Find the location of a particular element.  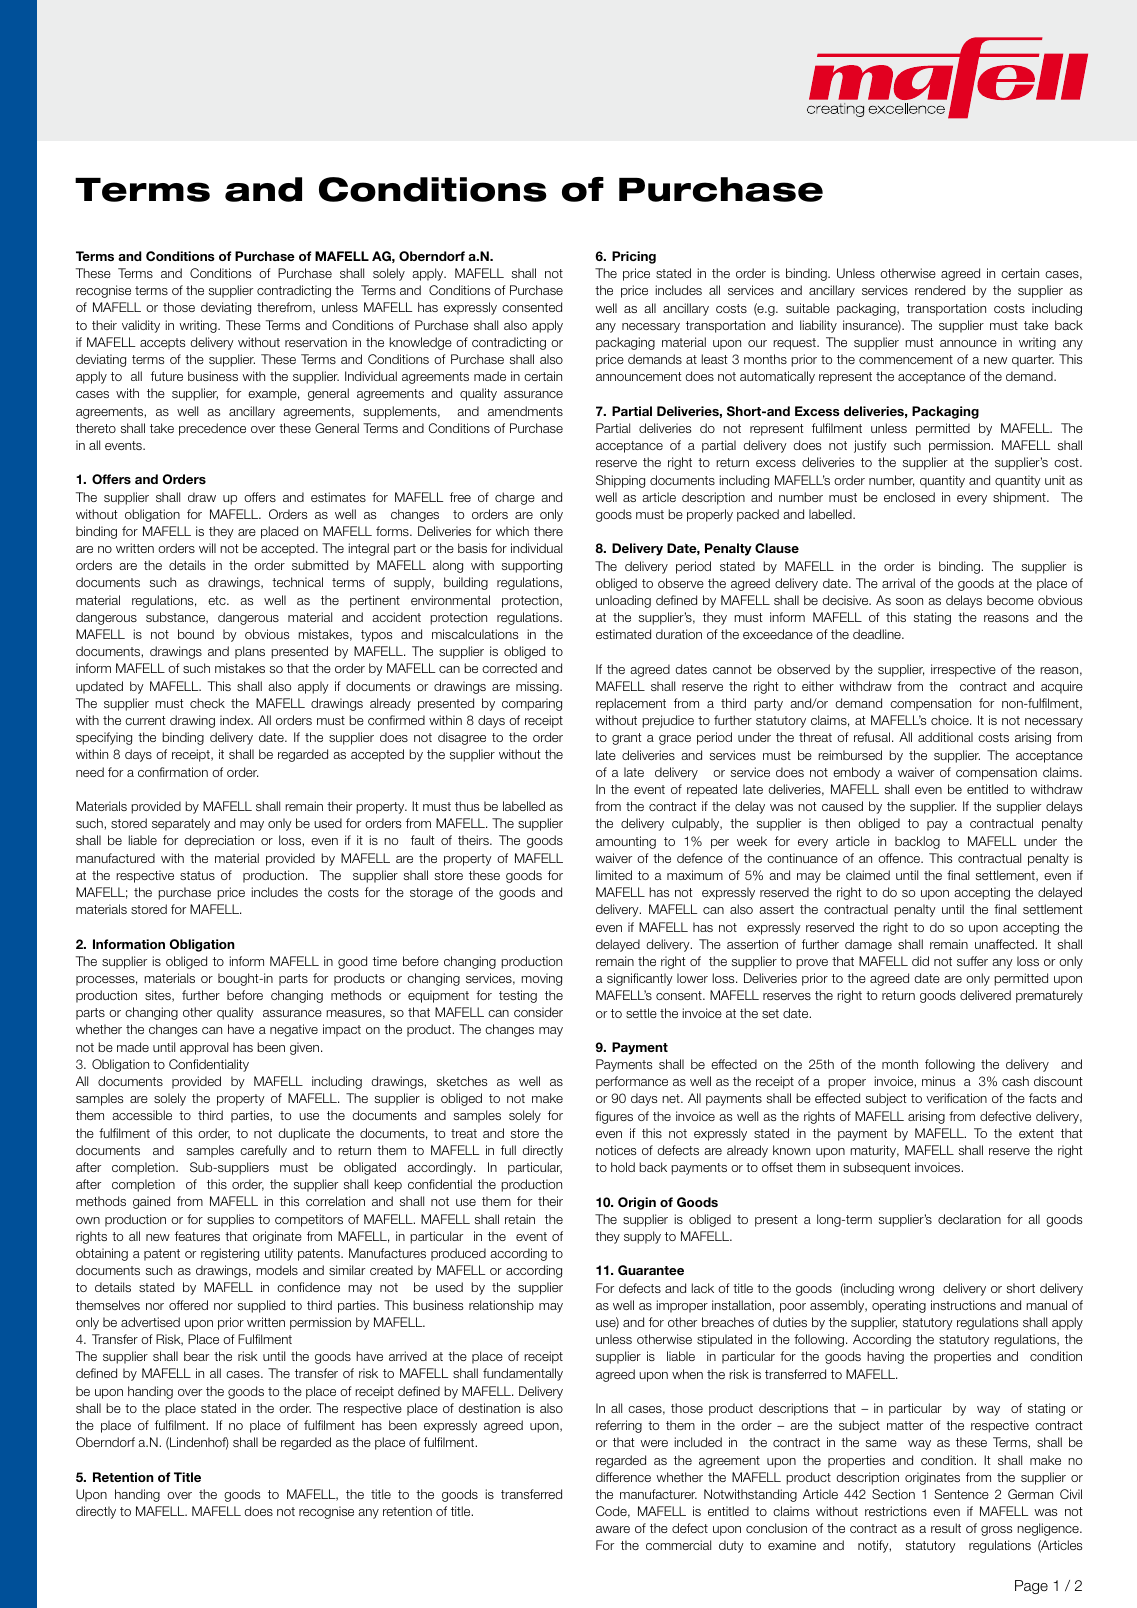

features is located at coordinates (197, 1236).
